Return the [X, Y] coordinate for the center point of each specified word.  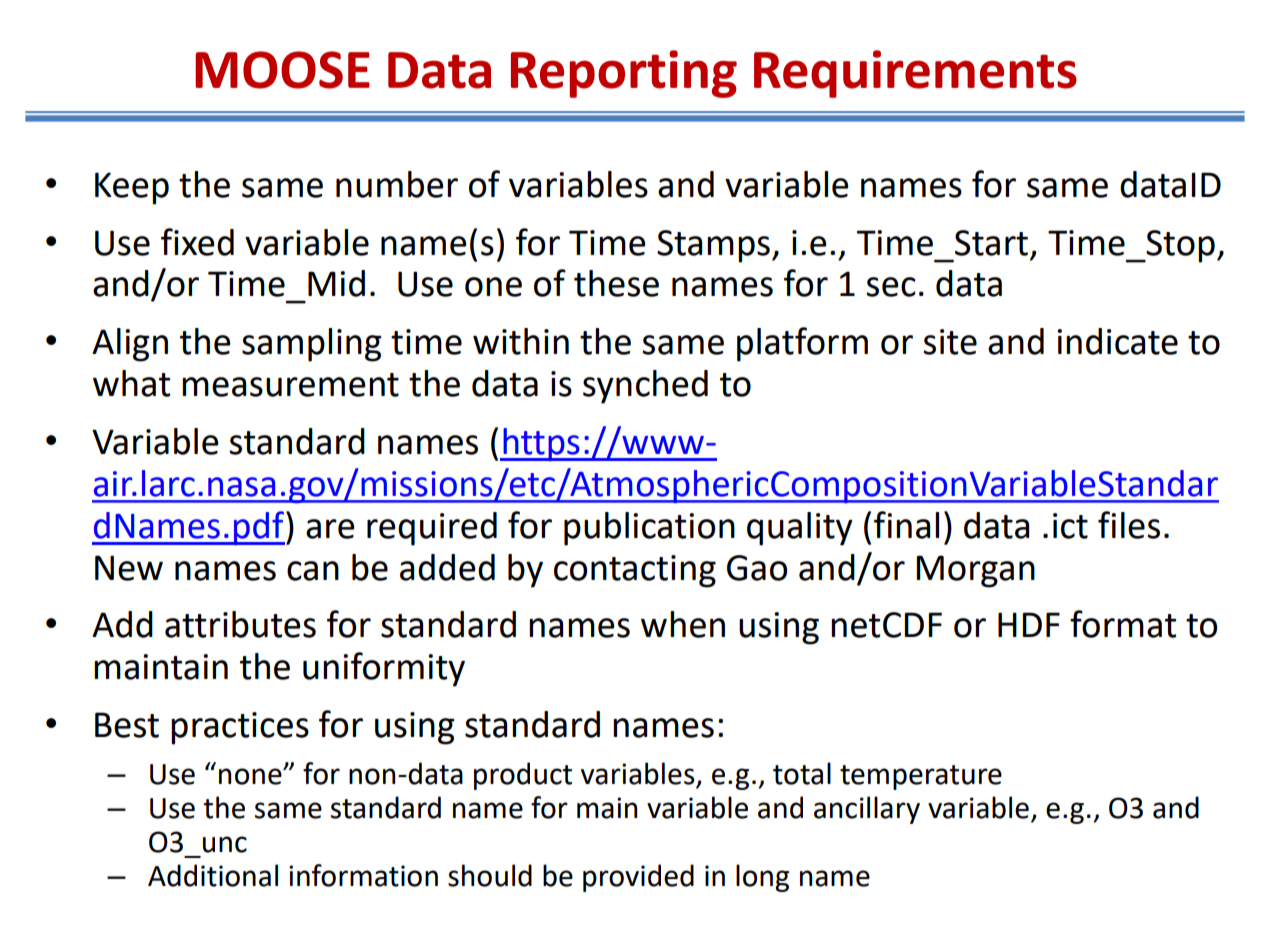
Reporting [624, 74]
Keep [132, 188]
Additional [213, 875]
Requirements [915, 74]
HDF [1029, 624]
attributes [240, 624]
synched [645, 387]
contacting [635, 571]
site [950, 342]
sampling [311, 345]
